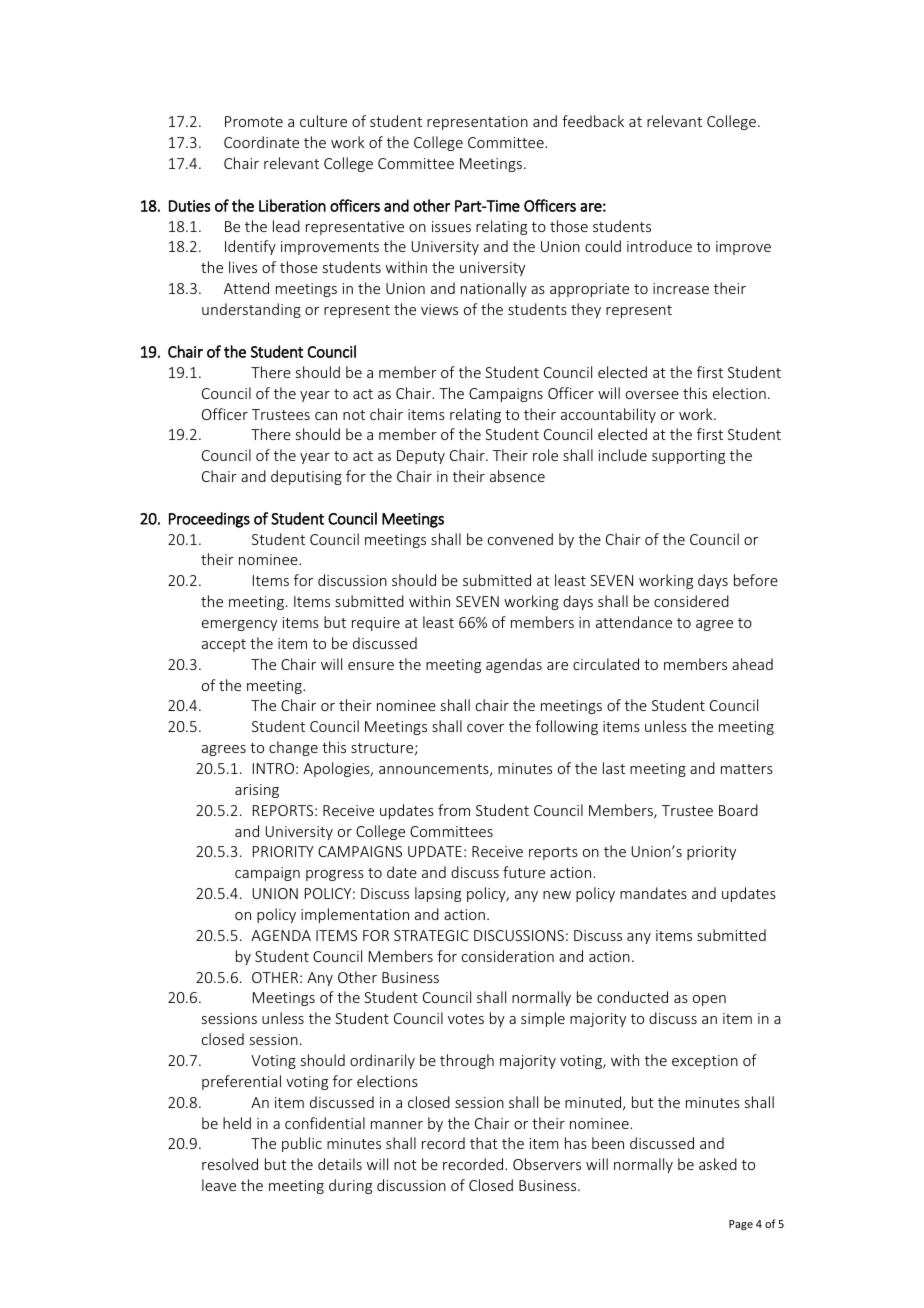 This screenshot has height=1308, width=924. What do you see at coordinates (239, 625) in the screenshot?
I see `emergency` at bounding box center [239, 625].
